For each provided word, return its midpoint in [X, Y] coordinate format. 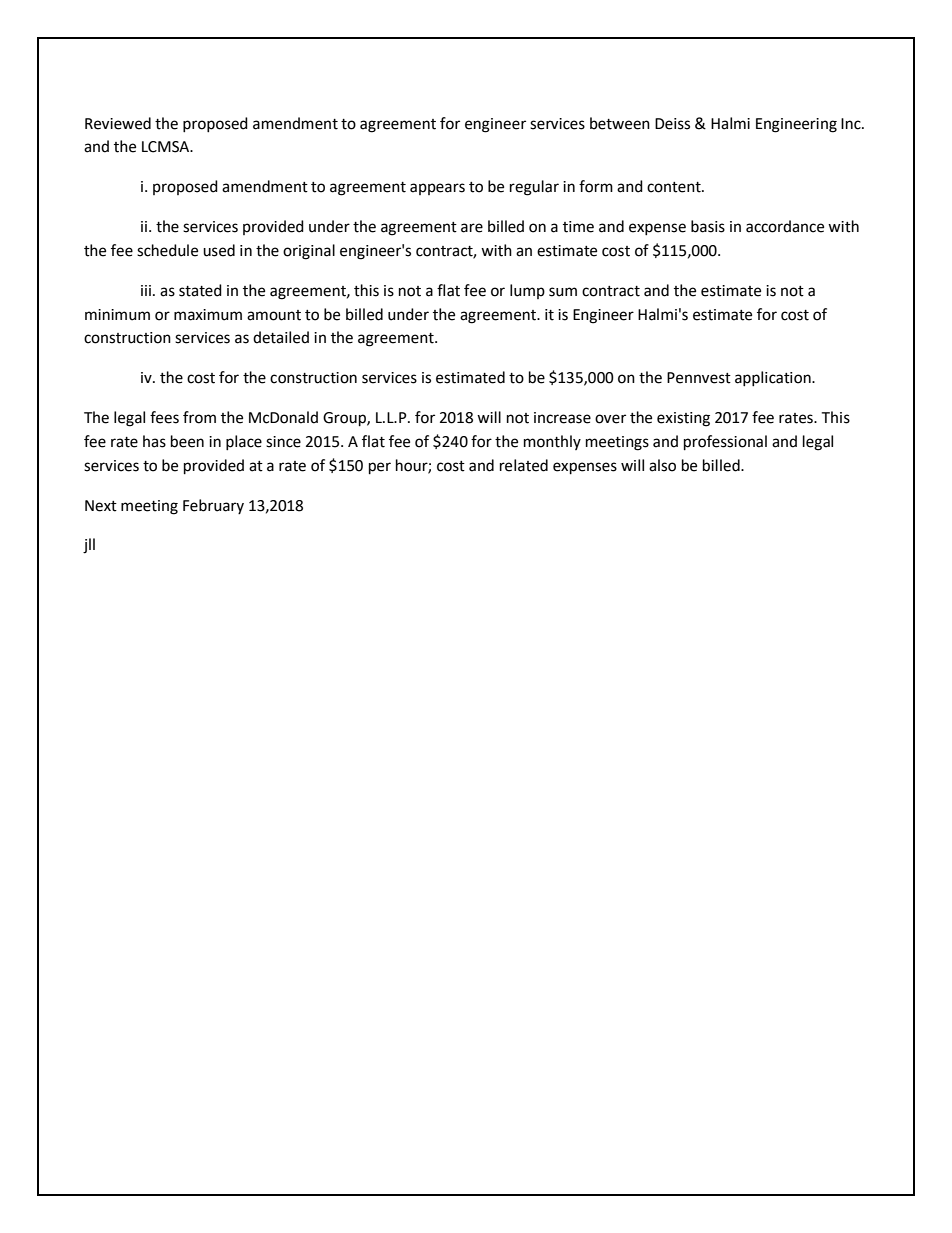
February [213, 506]
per [380, 468]
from [199, 417]
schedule [167, 250]
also [662, 465]
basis [708, 226]
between [620, 123]
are [472, 228]
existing [683, 419]
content [675, 187]
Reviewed [118, 123]
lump [527, 291]
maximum [208, 315]
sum [563, 292]
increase [562, 418]
